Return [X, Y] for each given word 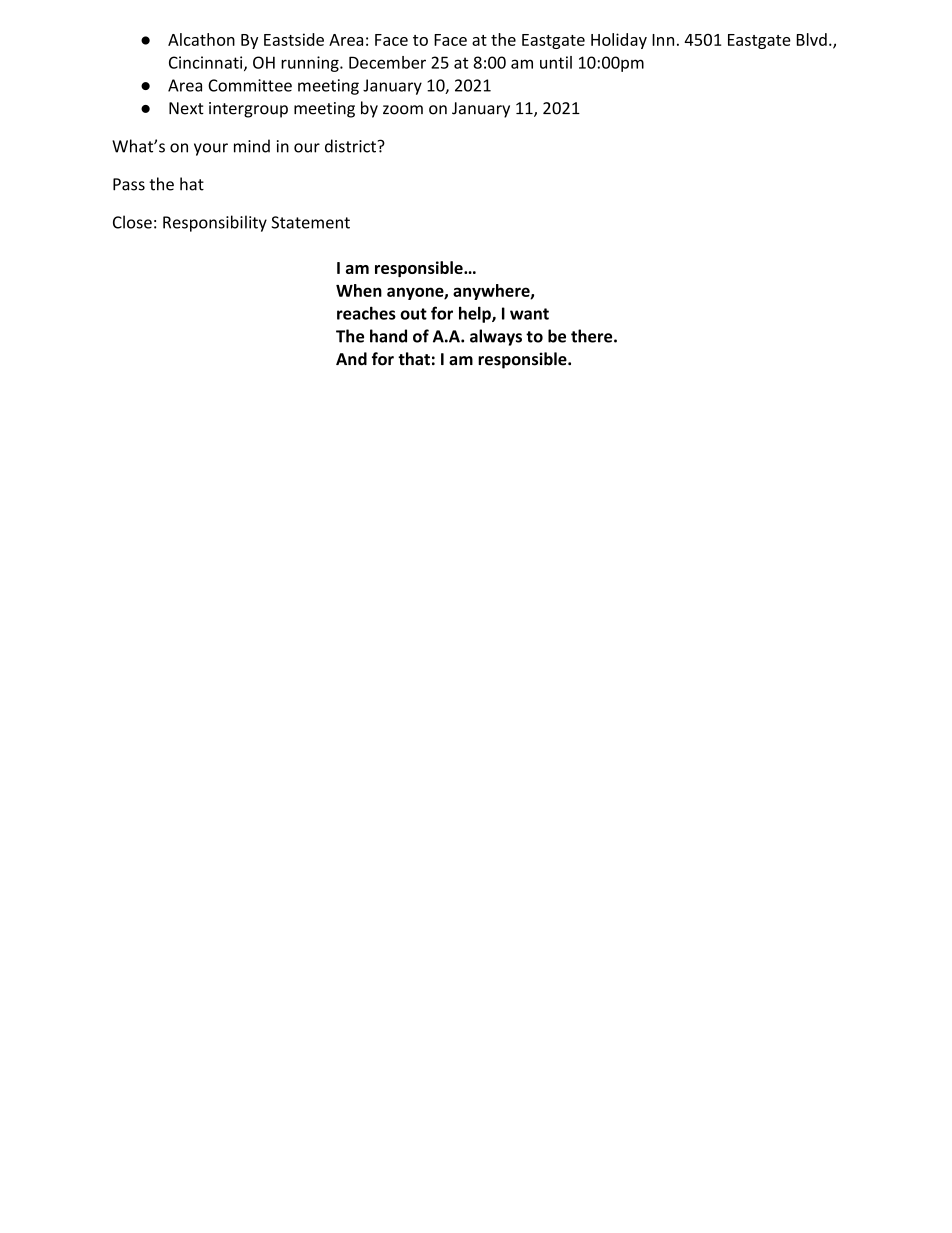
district [350, 146]
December [387, 62]
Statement [310, 222]
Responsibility [215, 223]
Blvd [812, 39]
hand [388, 336]
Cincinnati [207, 63]
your [211, 149]
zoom [403, 110]
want [529, 314]
